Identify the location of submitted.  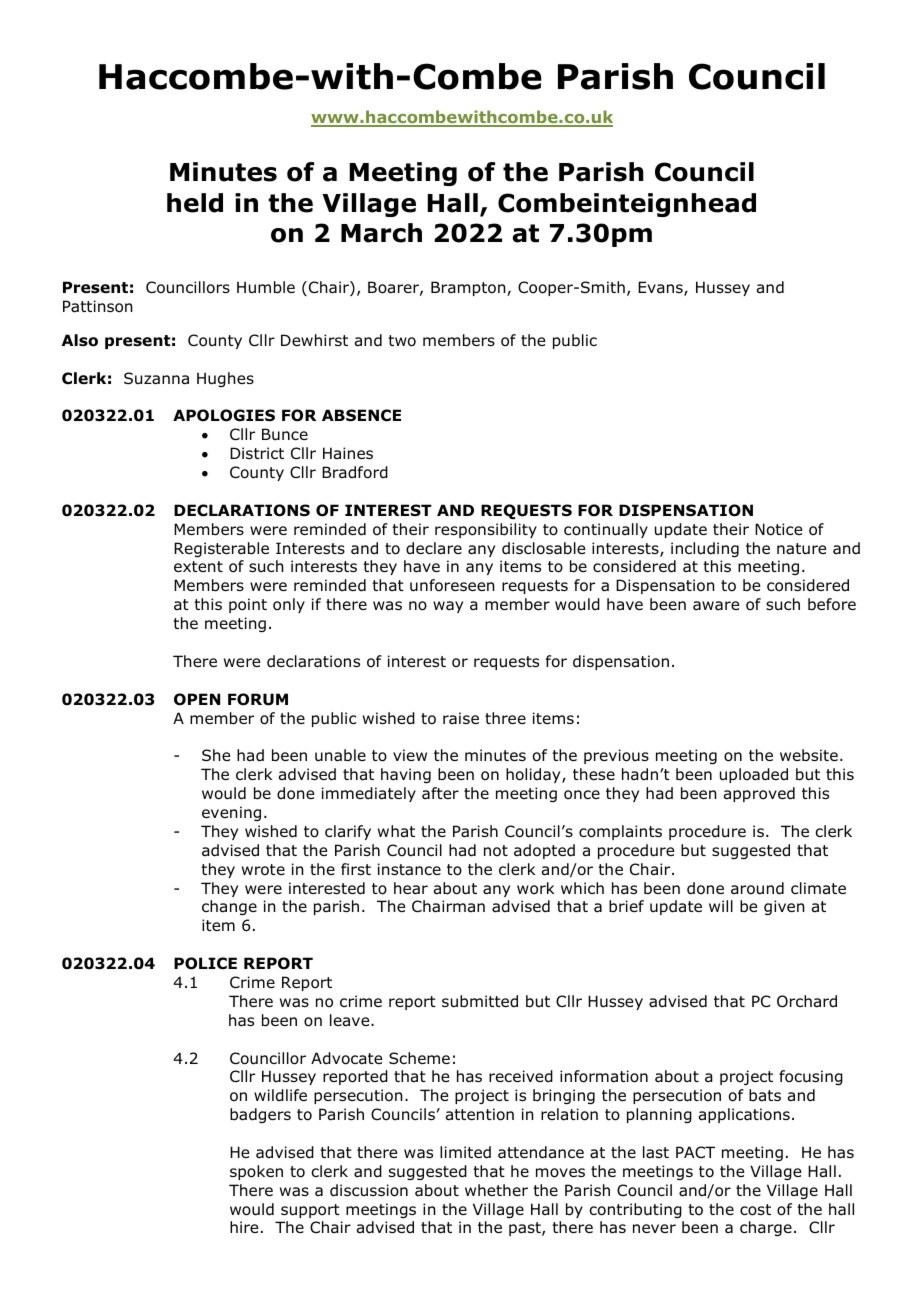
(480, 1001).
